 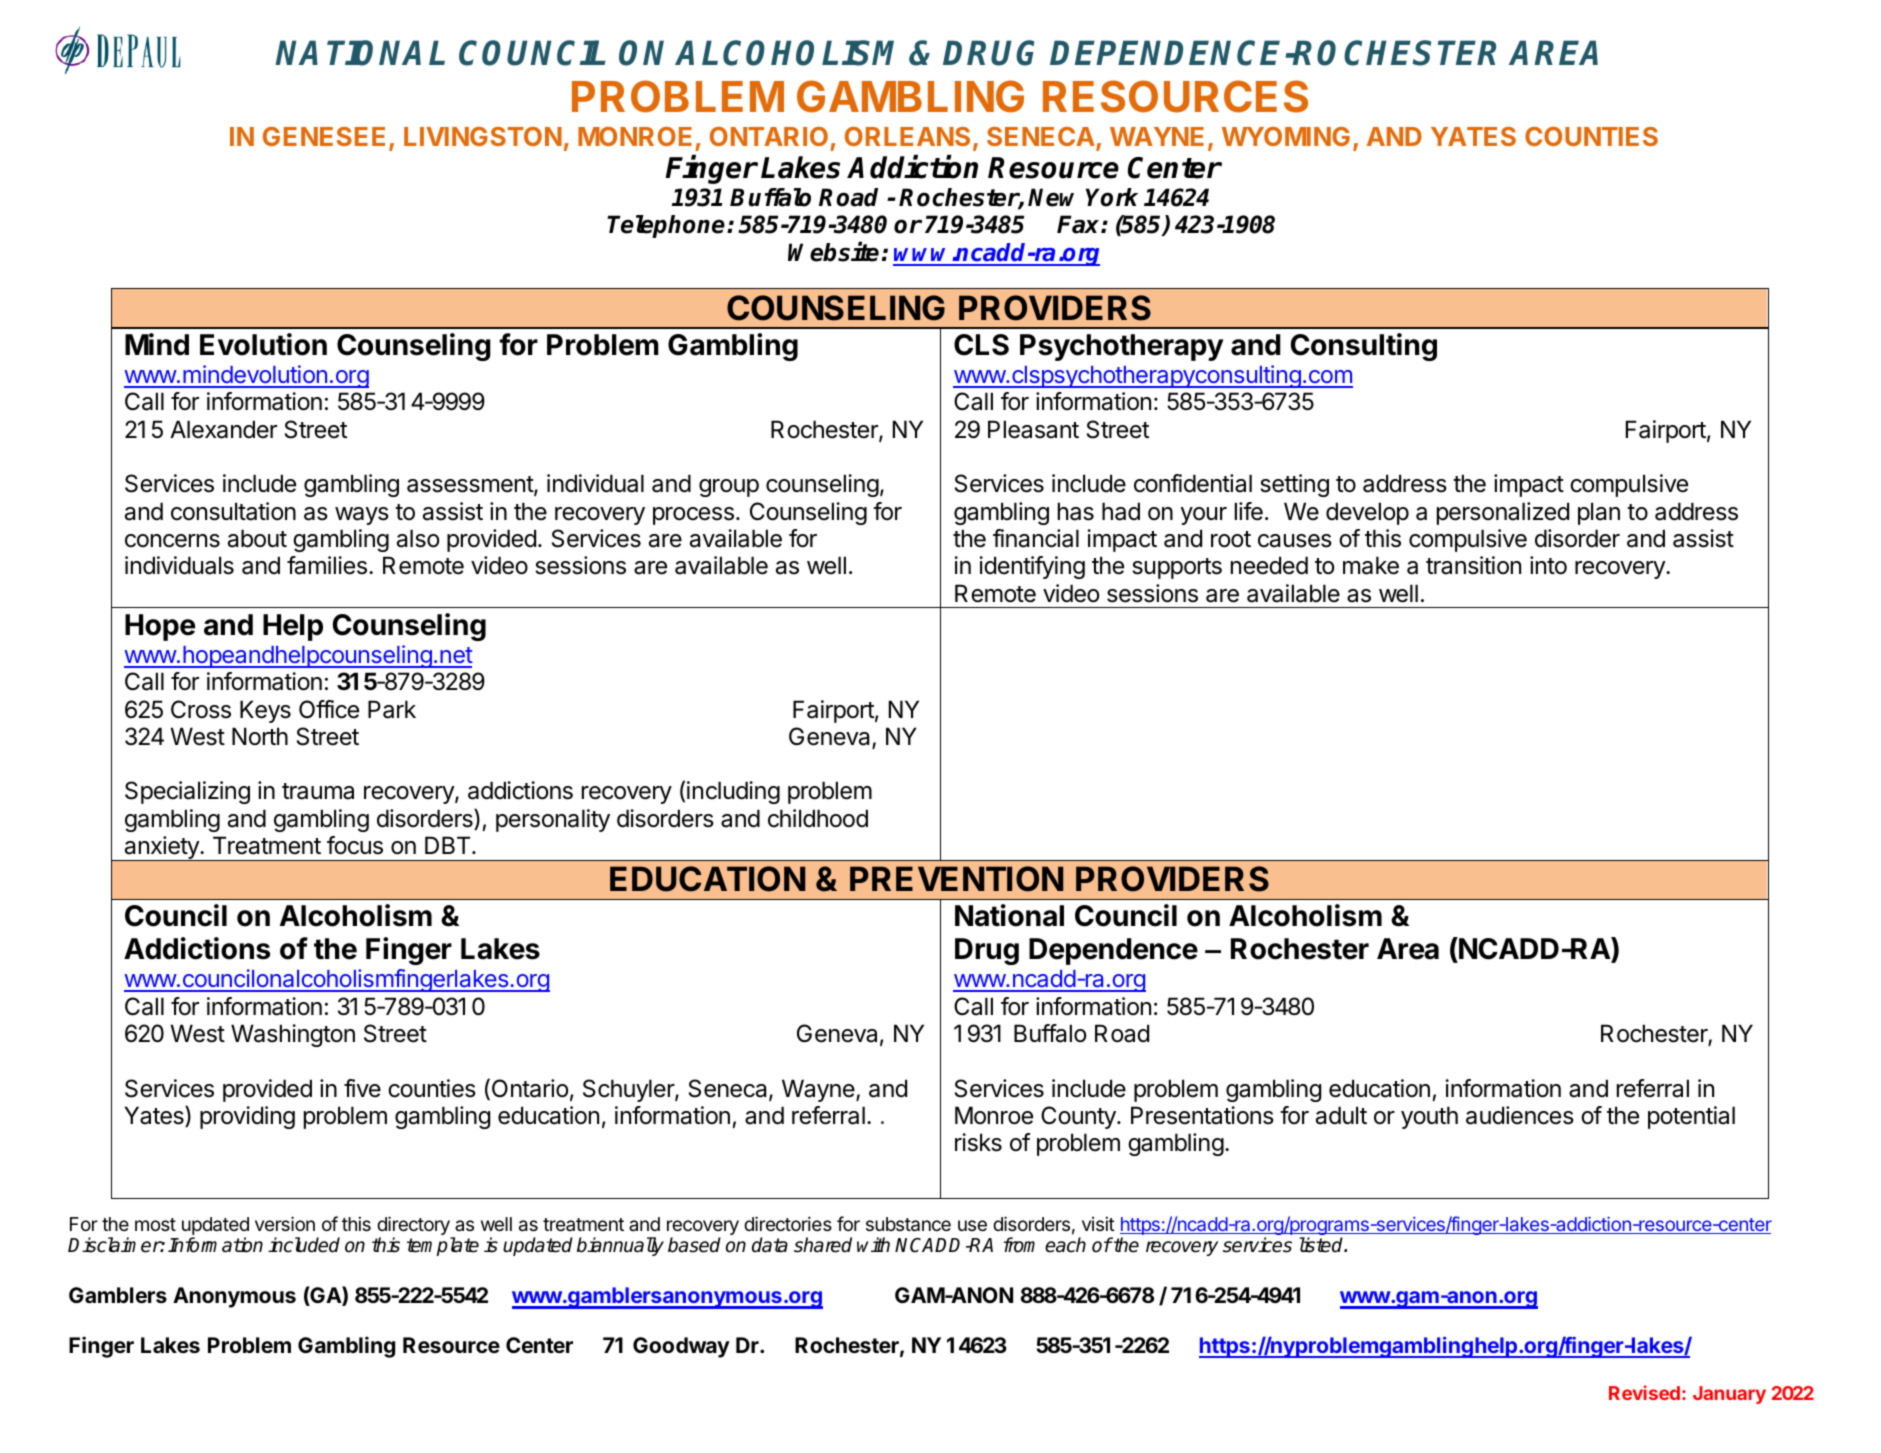 What do you see at coordinates (1644, 1392) in the screenshot?
I see `Revised` at bounding box center [1644, 1392].
